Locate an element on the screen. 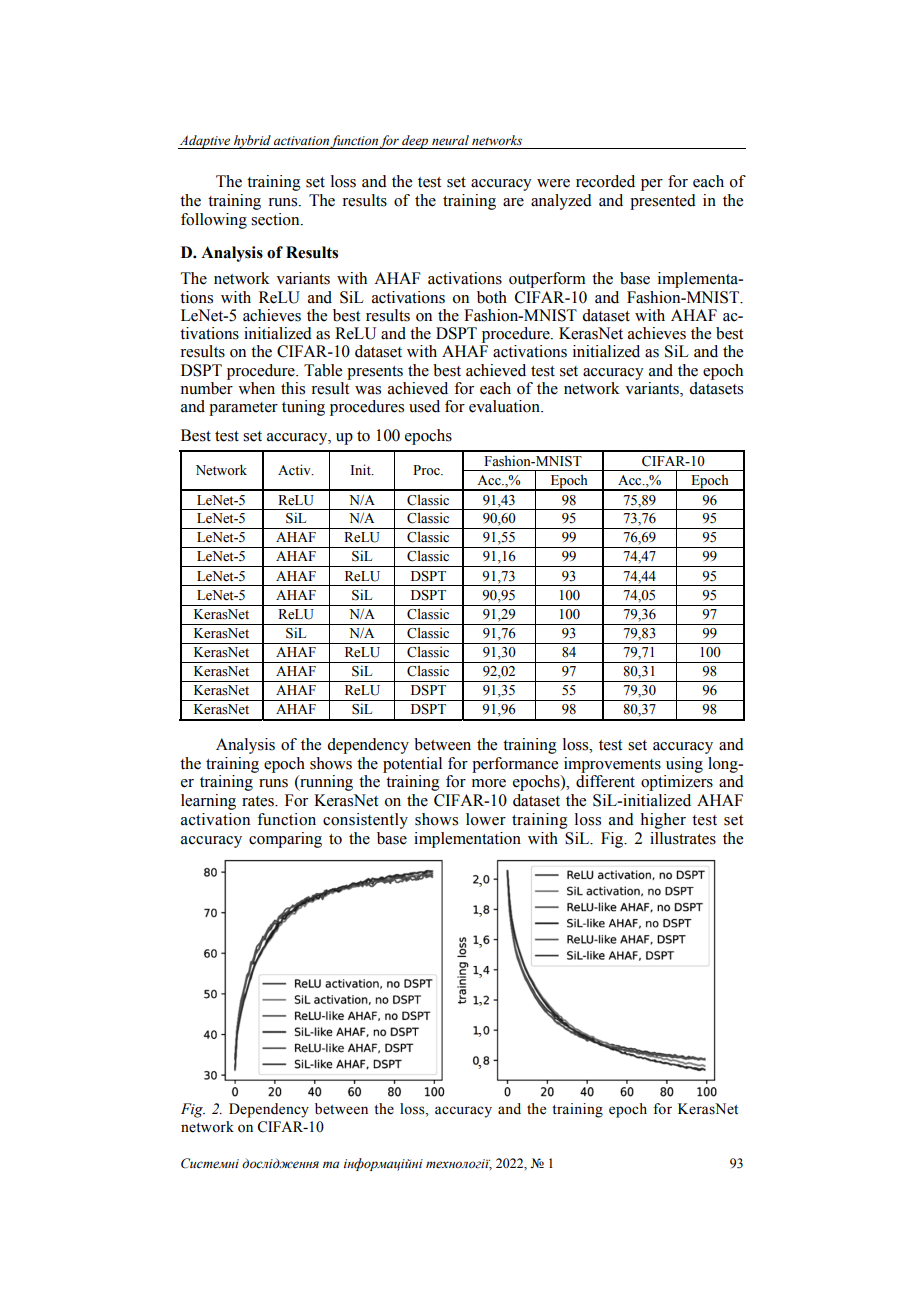  lower is located at coordinates (486, 819).
